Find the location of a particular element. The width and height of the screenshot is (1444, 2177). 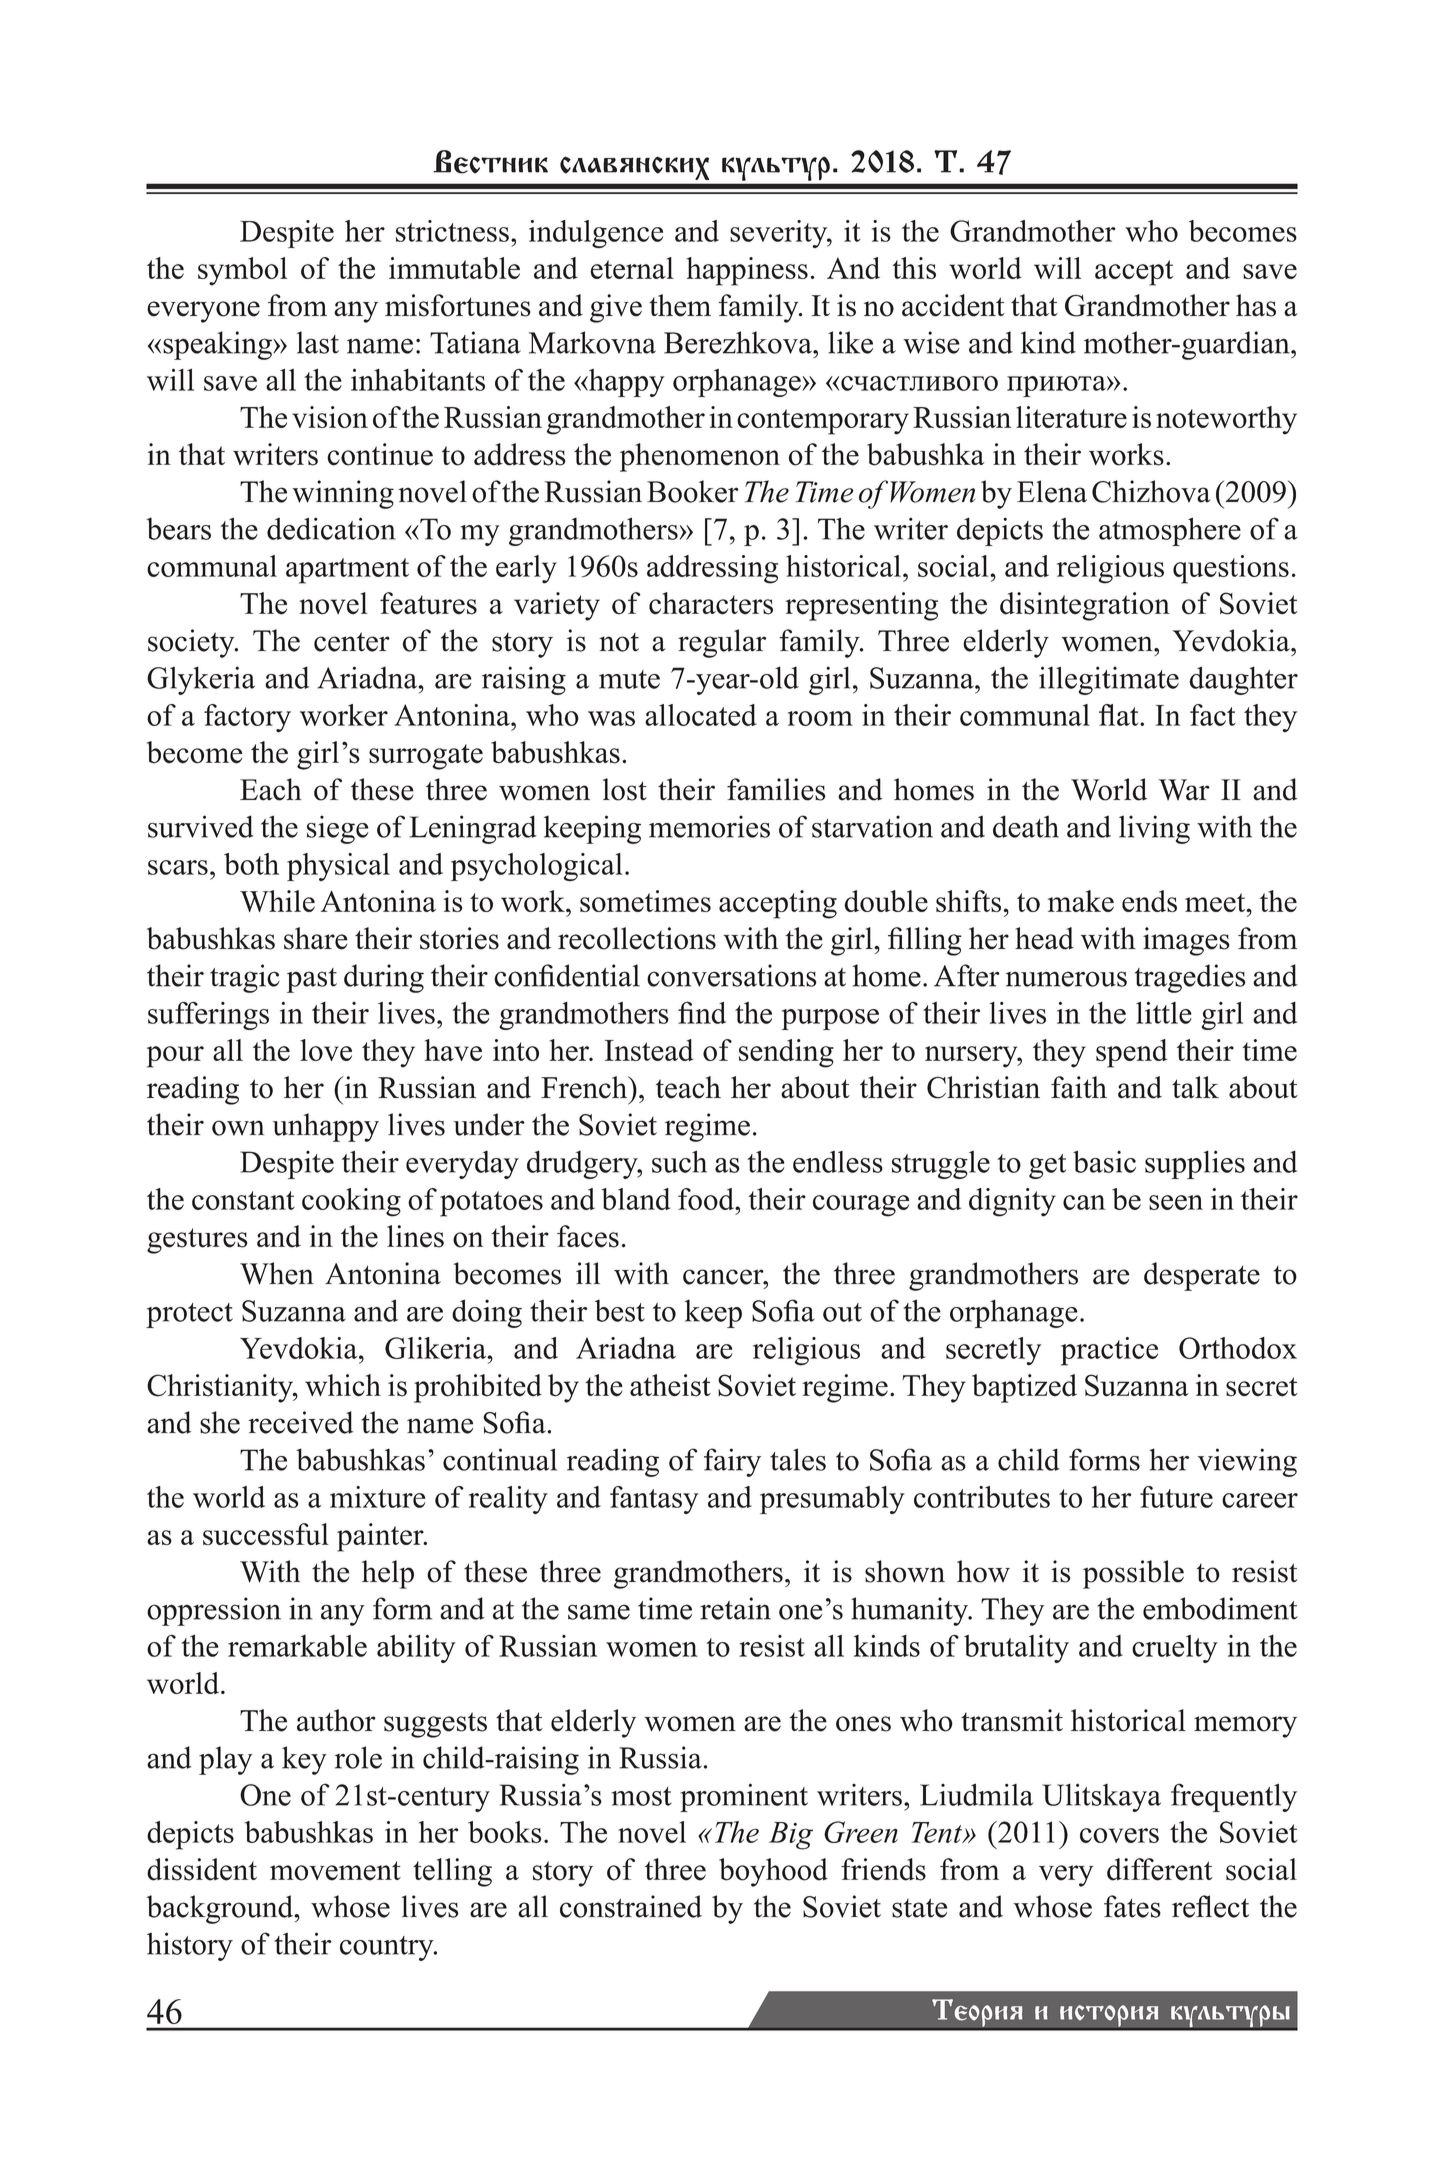

fairy is located at coordinates (732, 1462).
